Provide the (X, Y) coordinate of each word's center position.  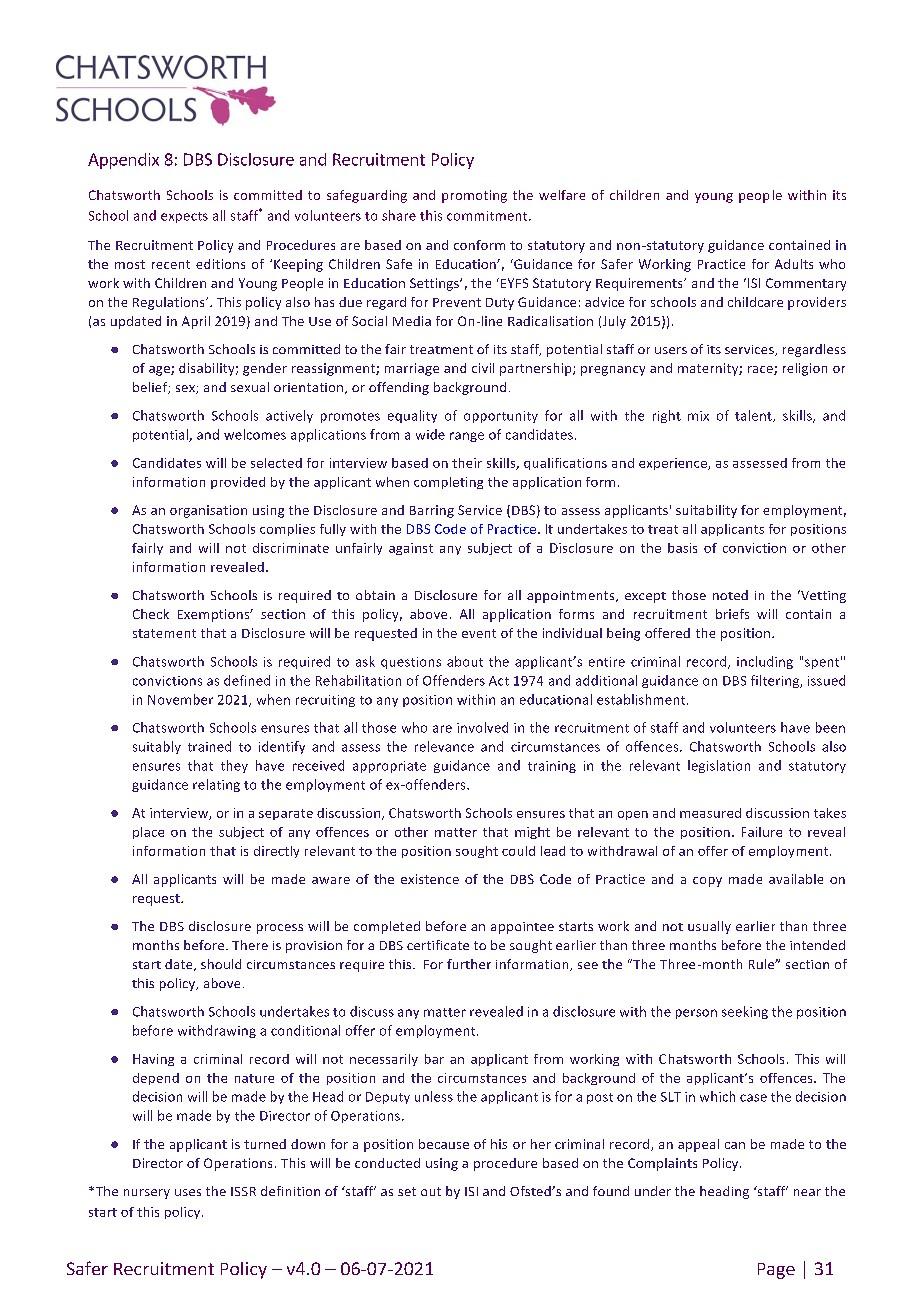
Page (776, 1271)
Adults (794, 264)
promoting (474, 196)
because (444, 1144)
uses (188, 1192)
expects (184, 217)
